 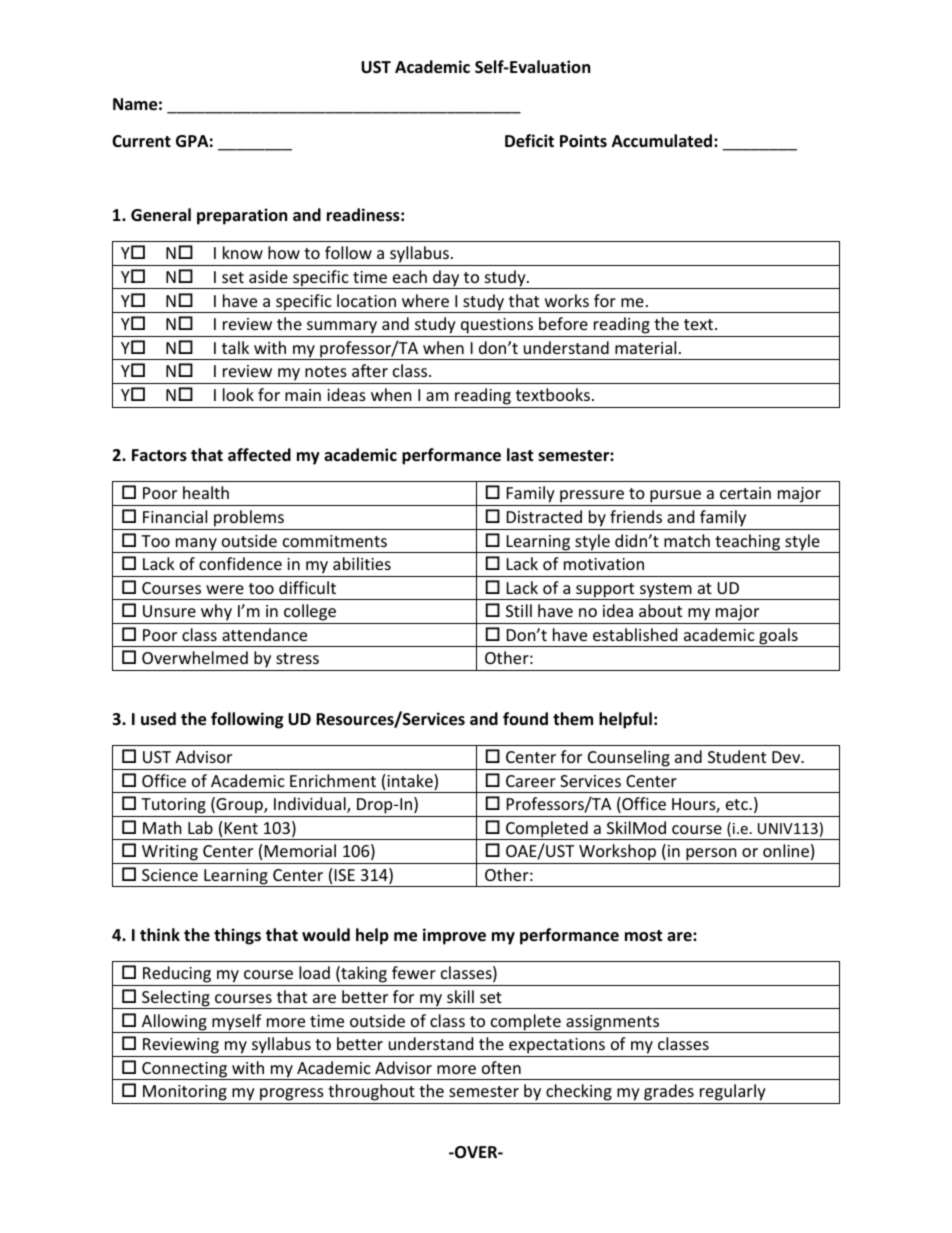 What do you see at coordinates (184, 1071) in the page?
I see `Connecting` at bounding box center [184, 1071].
